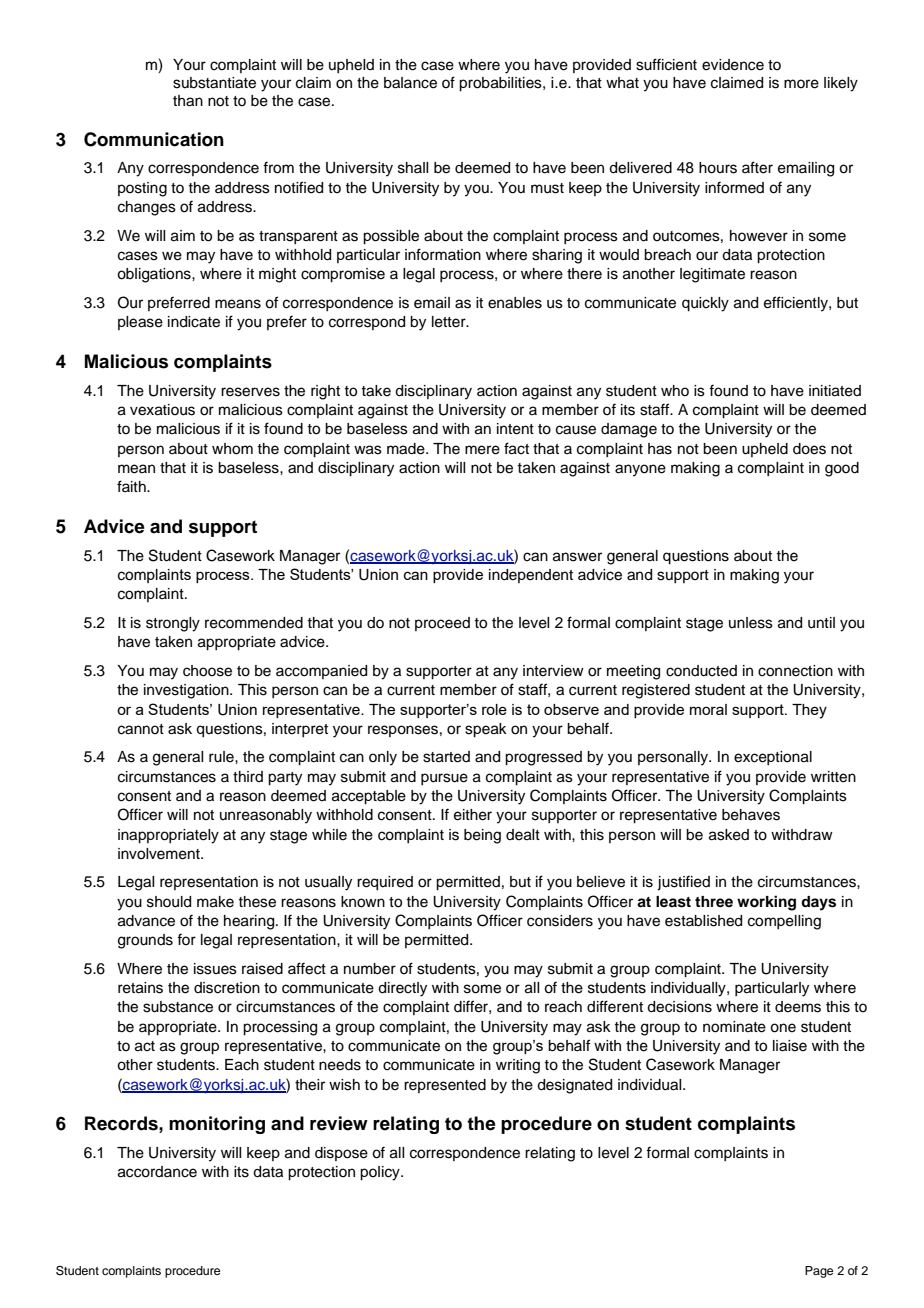  Describe the element at coordinates (381, 1173) in the image. I see `policy` at that location.
